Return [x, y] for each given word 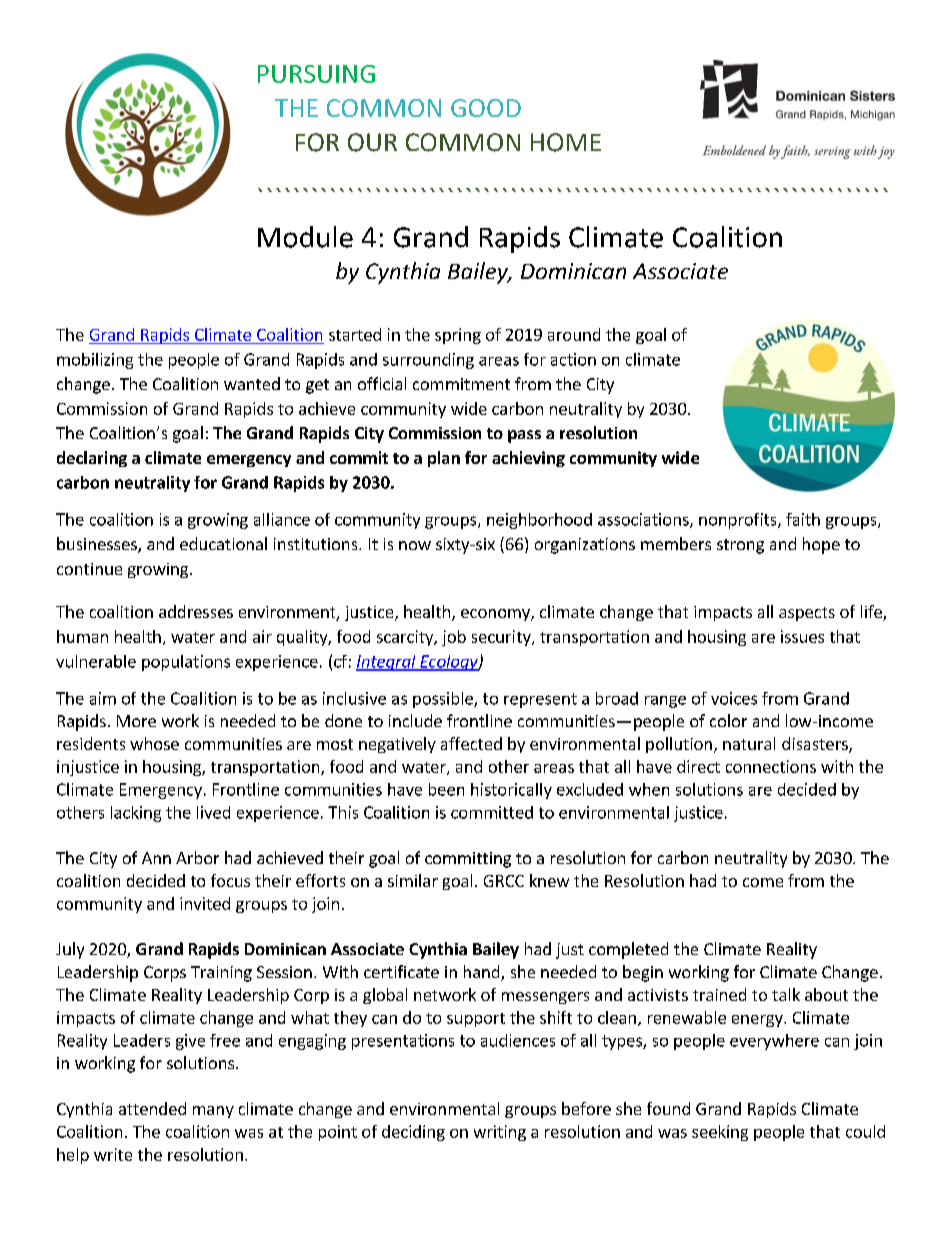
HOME [566, 142]
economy [496, 615]
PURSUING [316, 74]
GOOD [486, 108]
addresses [196, 611]
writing [500, 1133]
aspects [807, 614]
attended [152, 1108]
